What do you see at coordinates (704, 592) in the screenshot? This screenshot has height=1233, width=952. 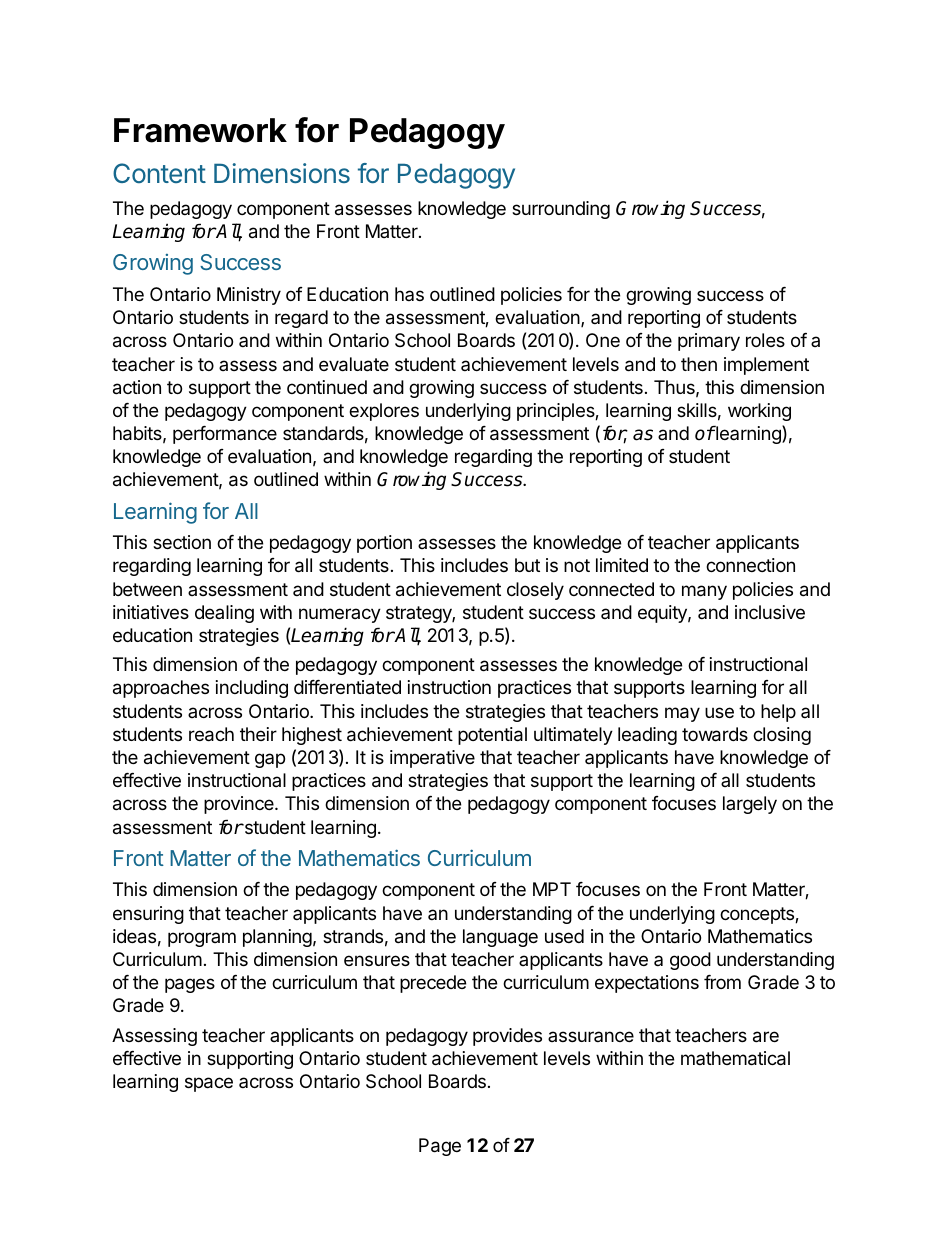 I see `many` at bounding box center [704, 592].
